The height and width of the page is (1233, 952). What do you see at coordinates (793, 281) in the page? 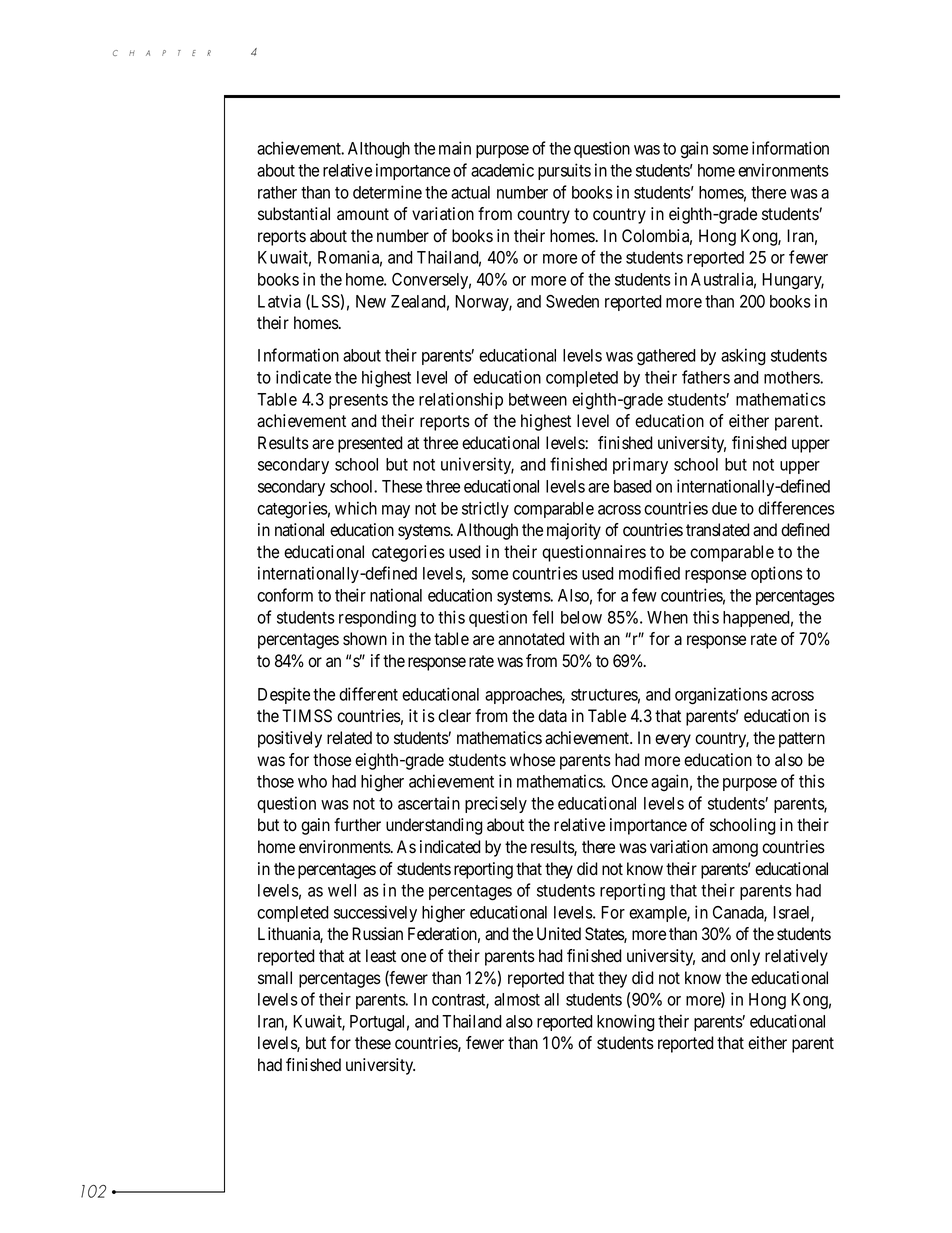
I see `Hungary` at bounding box center [793, 281].
